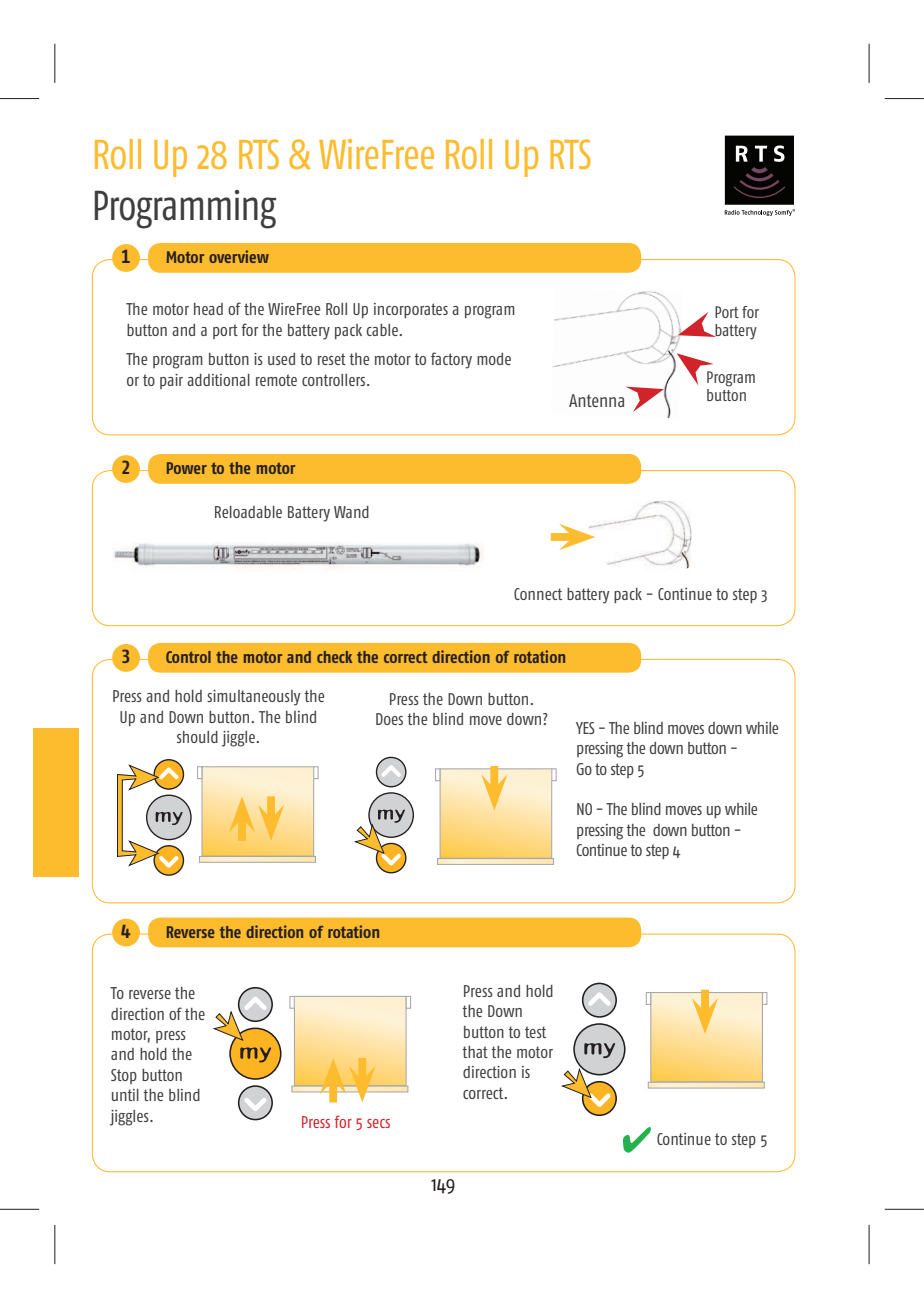 The height and width of the screenshot is (1308, 924). What do you see at coordinates (383, 330) in the screenshot?
I see `cable` at bounding box center [383, 330].
